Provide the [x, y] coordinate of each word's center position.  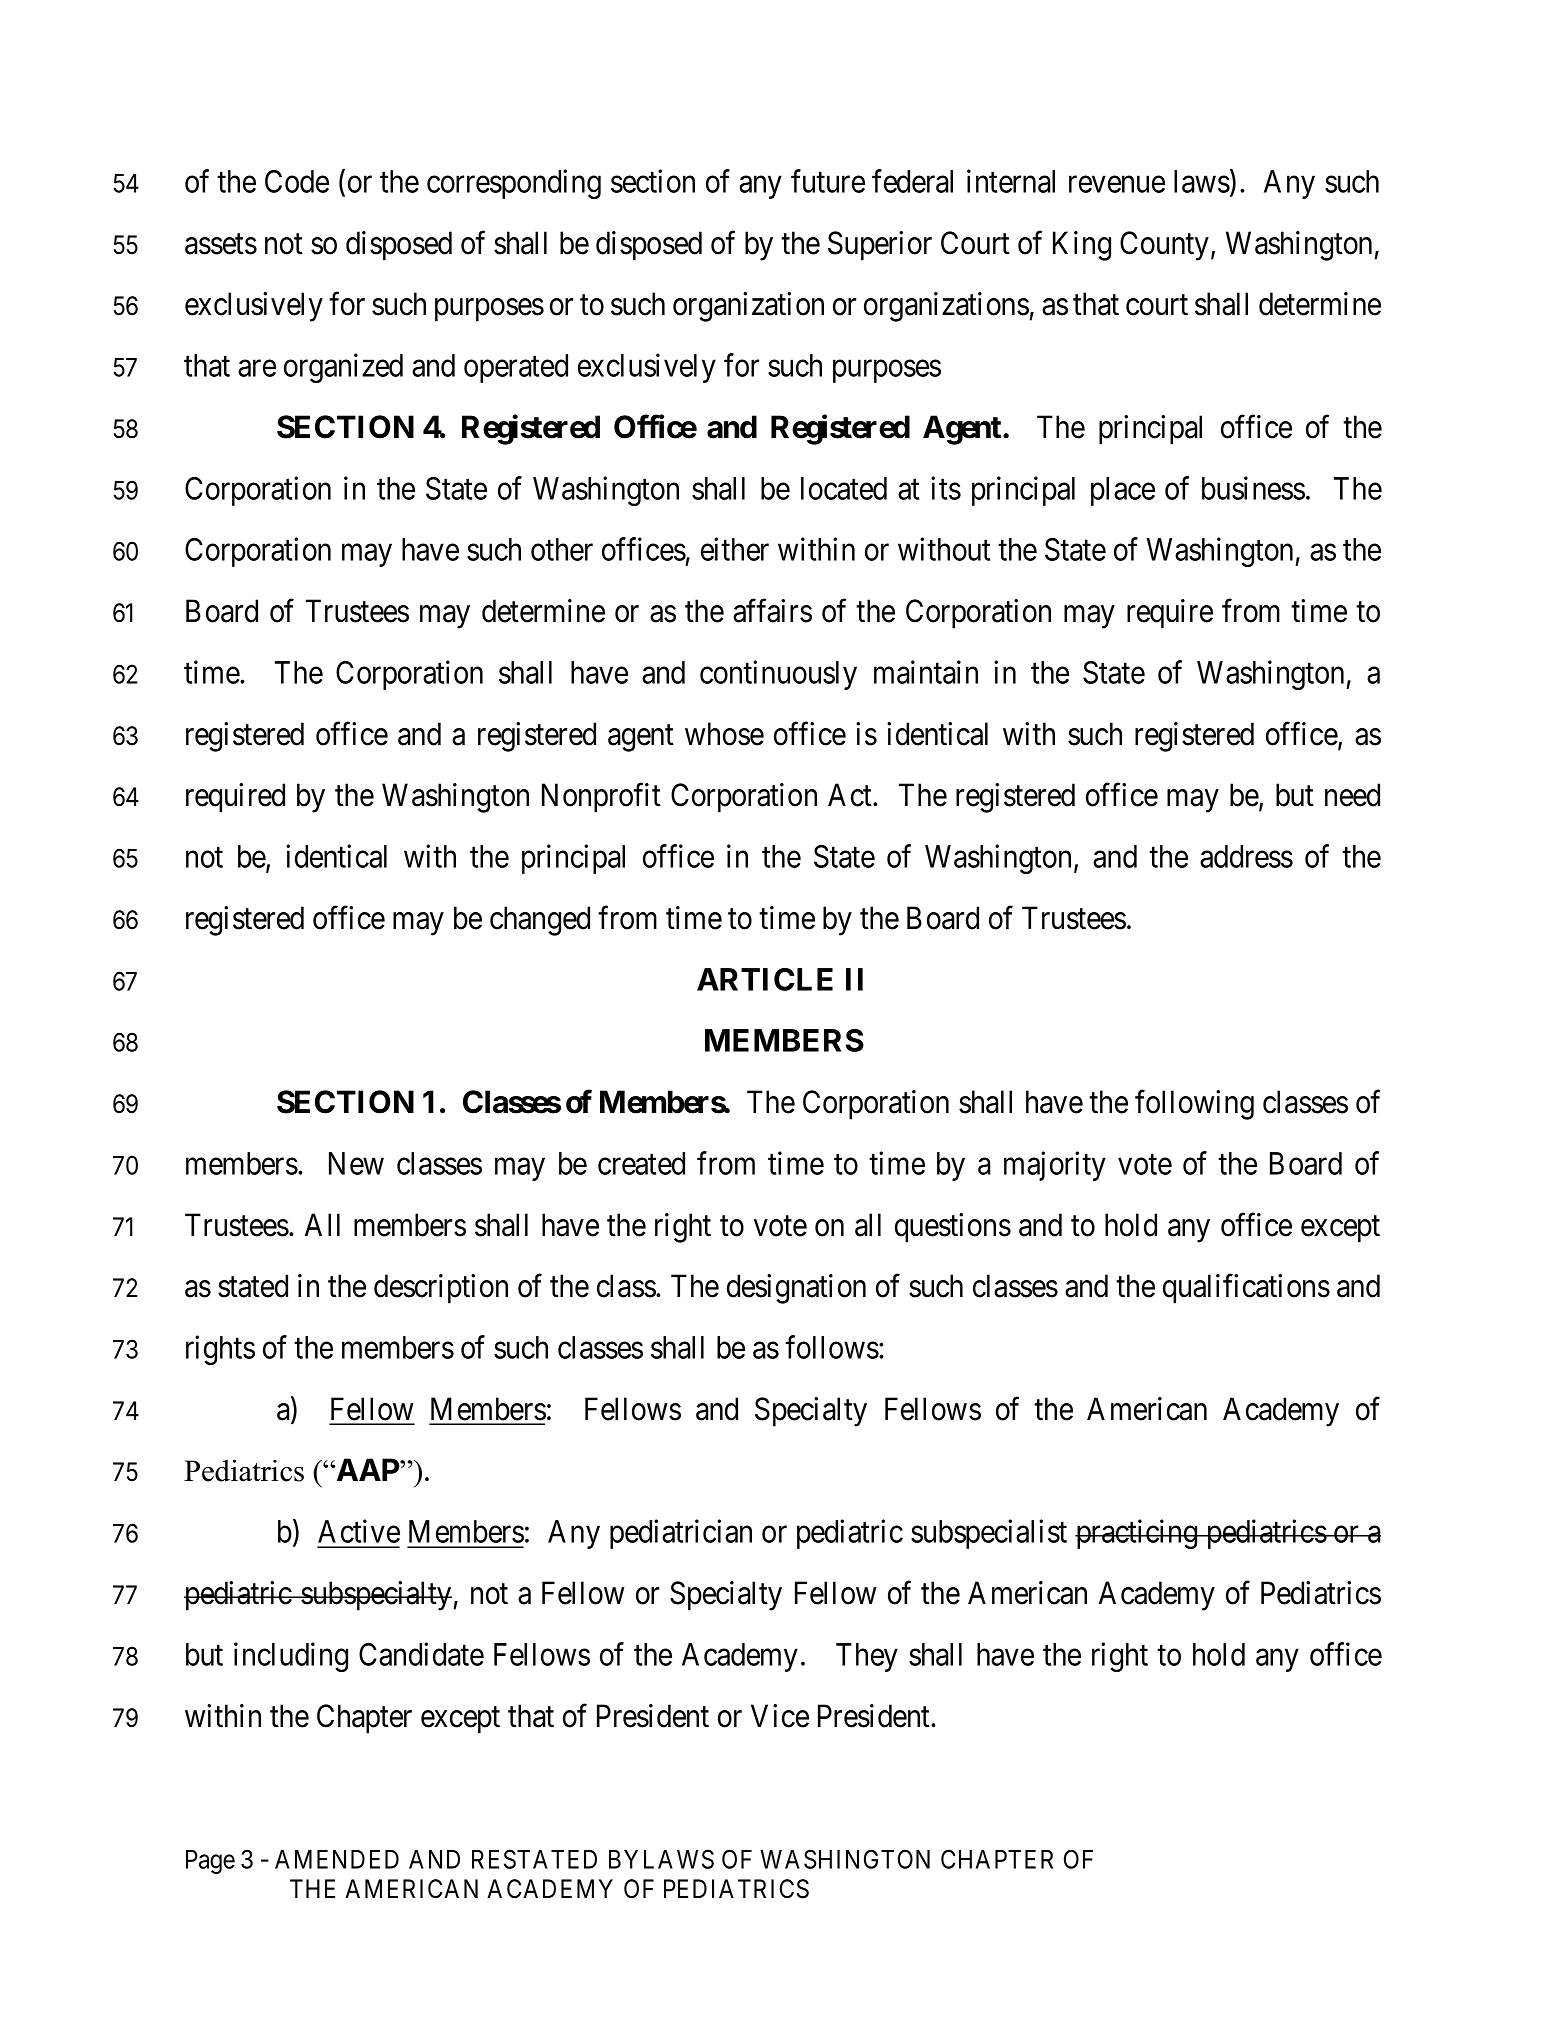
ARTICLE [765, 979]
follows [832, 1347]
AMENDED [337, 1859]
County [1164, 246]
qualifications [1246, 1289]
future [828, 181]
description [441, 1289]
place [1123, 491]
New [356, 1163]
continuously [778, 675]
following [1194, 1105]
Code [297, 181]
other [562, 549]
